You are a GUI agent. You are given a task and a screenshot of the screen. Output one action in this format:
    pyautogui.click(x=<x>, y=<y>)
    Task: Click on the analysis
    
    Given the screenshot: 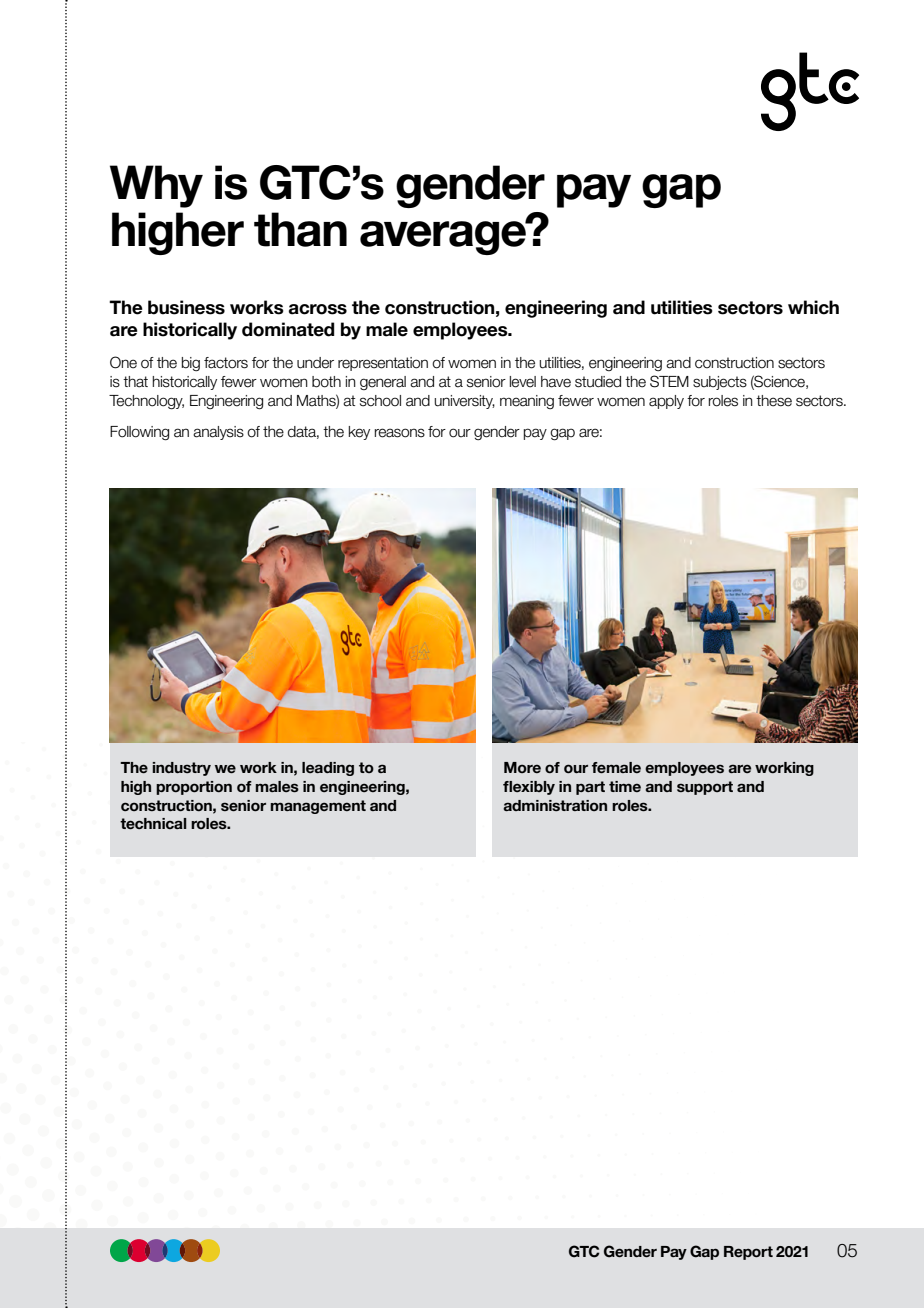 What is the action you would take?
    pyautogui.click(x=218, y=433)
